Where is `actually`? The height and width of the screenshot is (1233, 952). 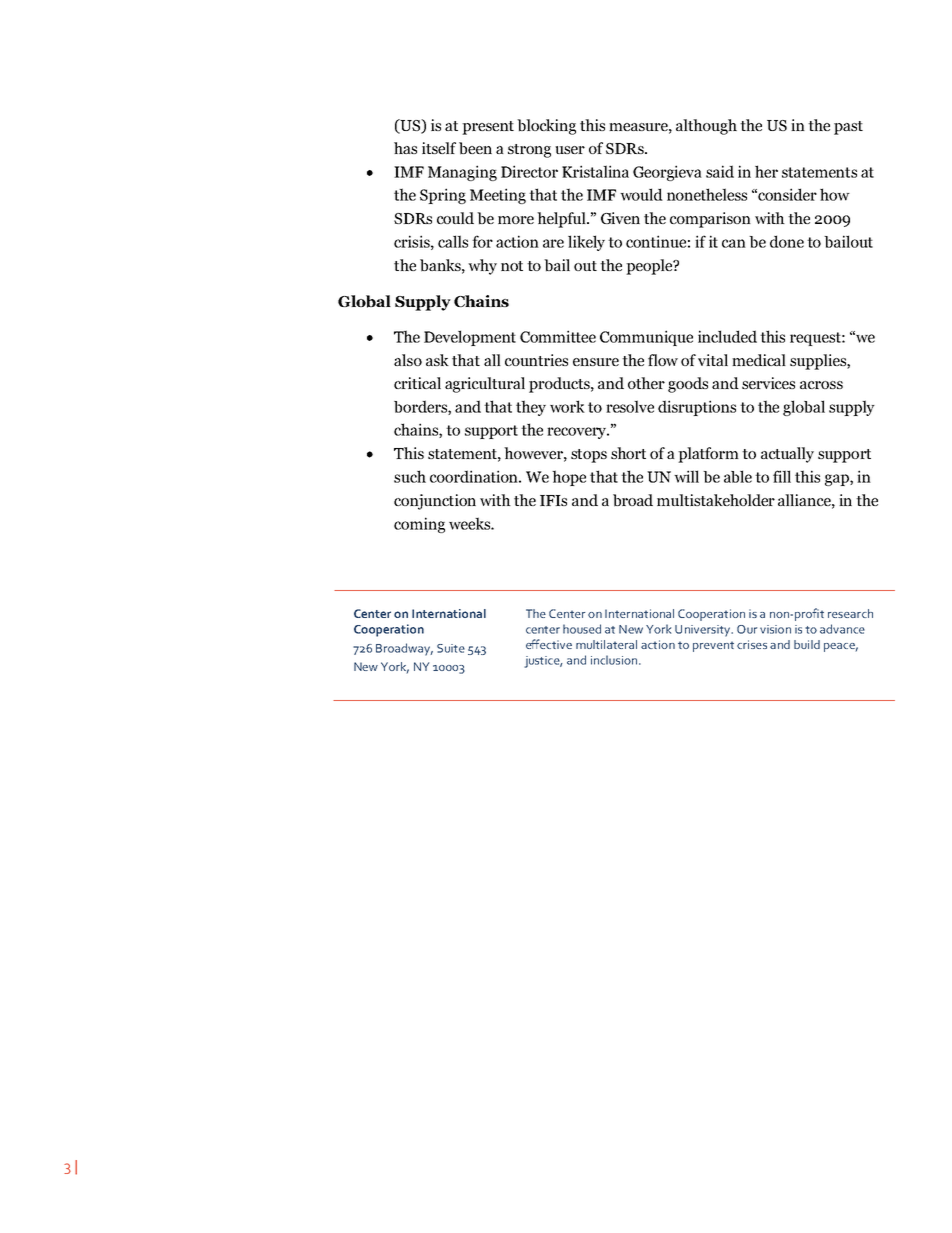 actually is located at coordinates (787, 455).
